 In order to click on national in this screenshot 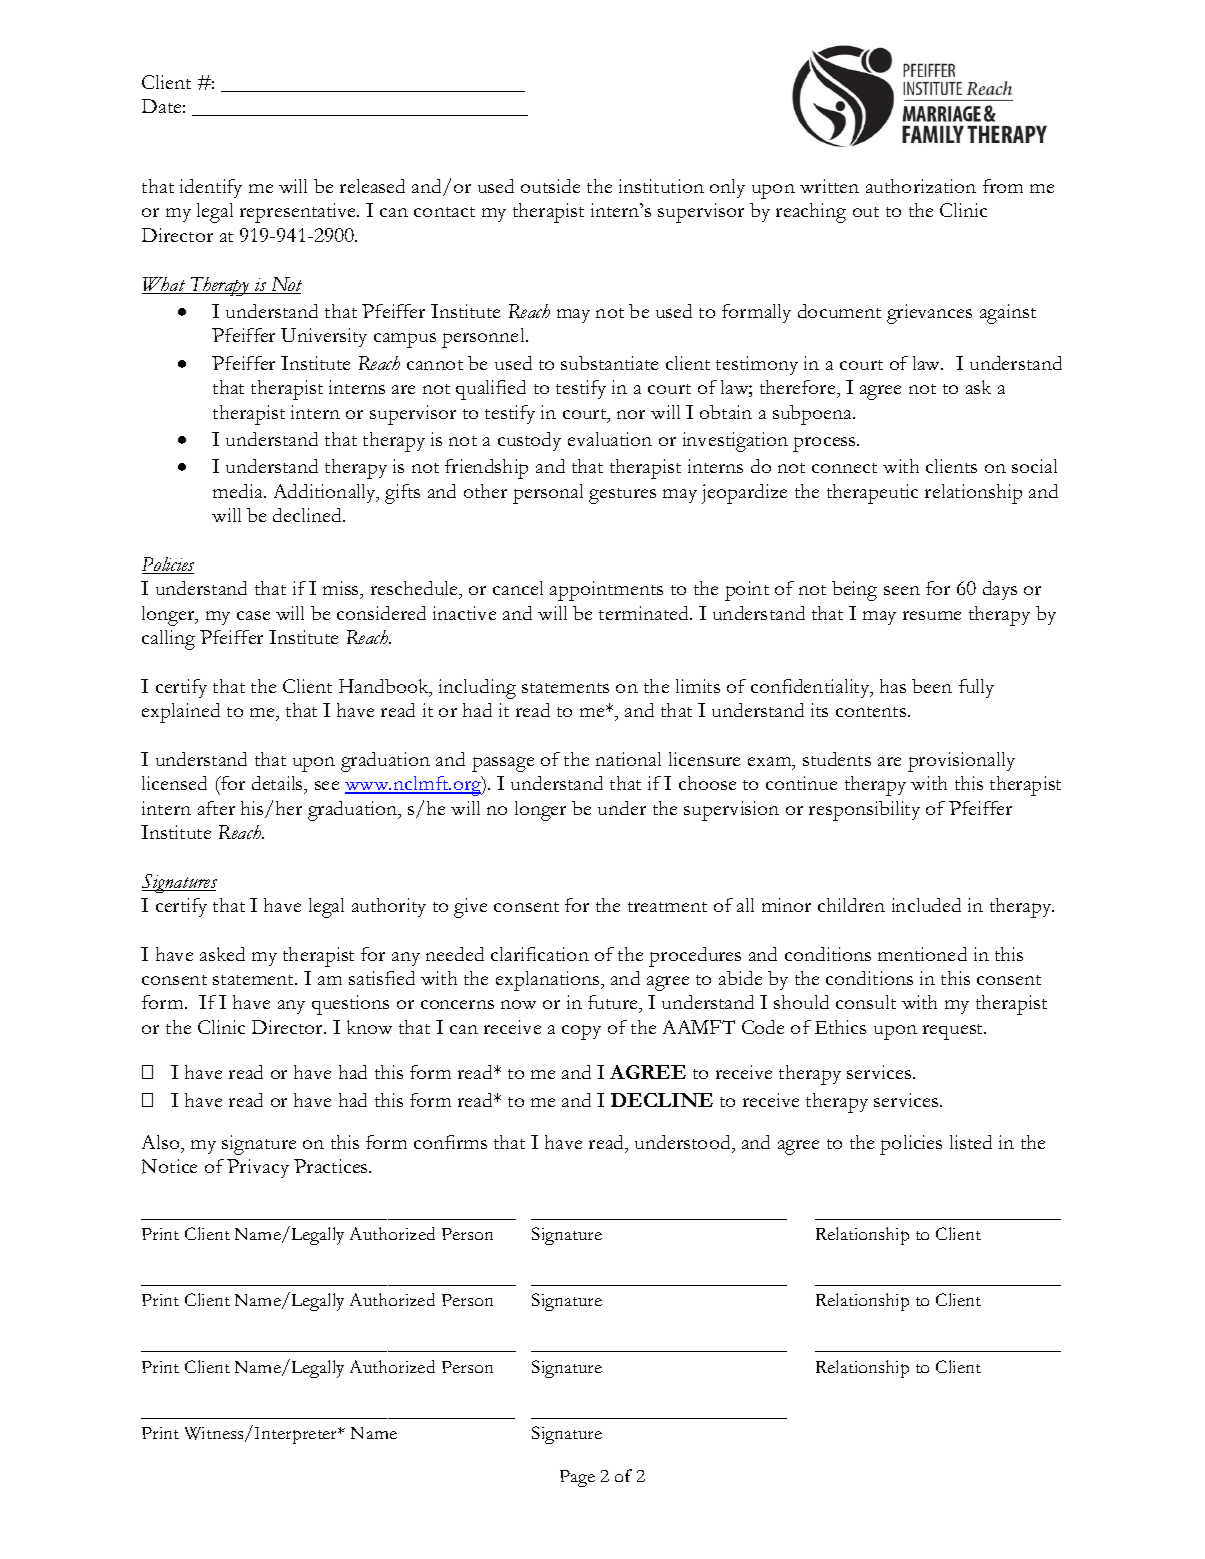, I will do `click(628, 759)`.
